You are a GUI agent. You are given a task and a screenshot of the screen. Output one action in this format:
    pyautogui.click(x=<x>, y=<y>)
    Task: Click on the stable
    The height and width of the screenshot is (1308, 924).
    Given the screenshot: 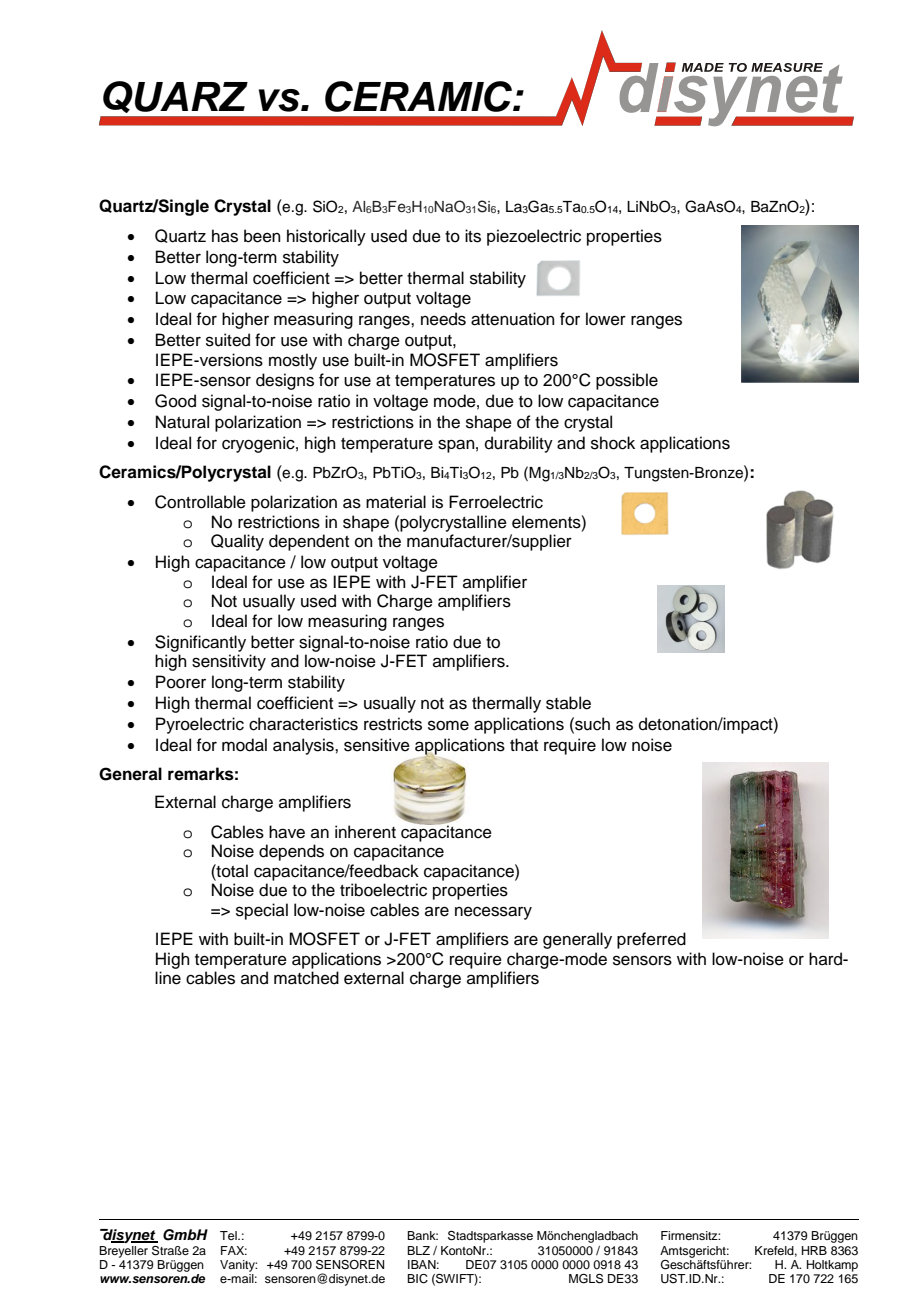 What is the action you would take?
    pyautogui.click(x=568, y=703)
